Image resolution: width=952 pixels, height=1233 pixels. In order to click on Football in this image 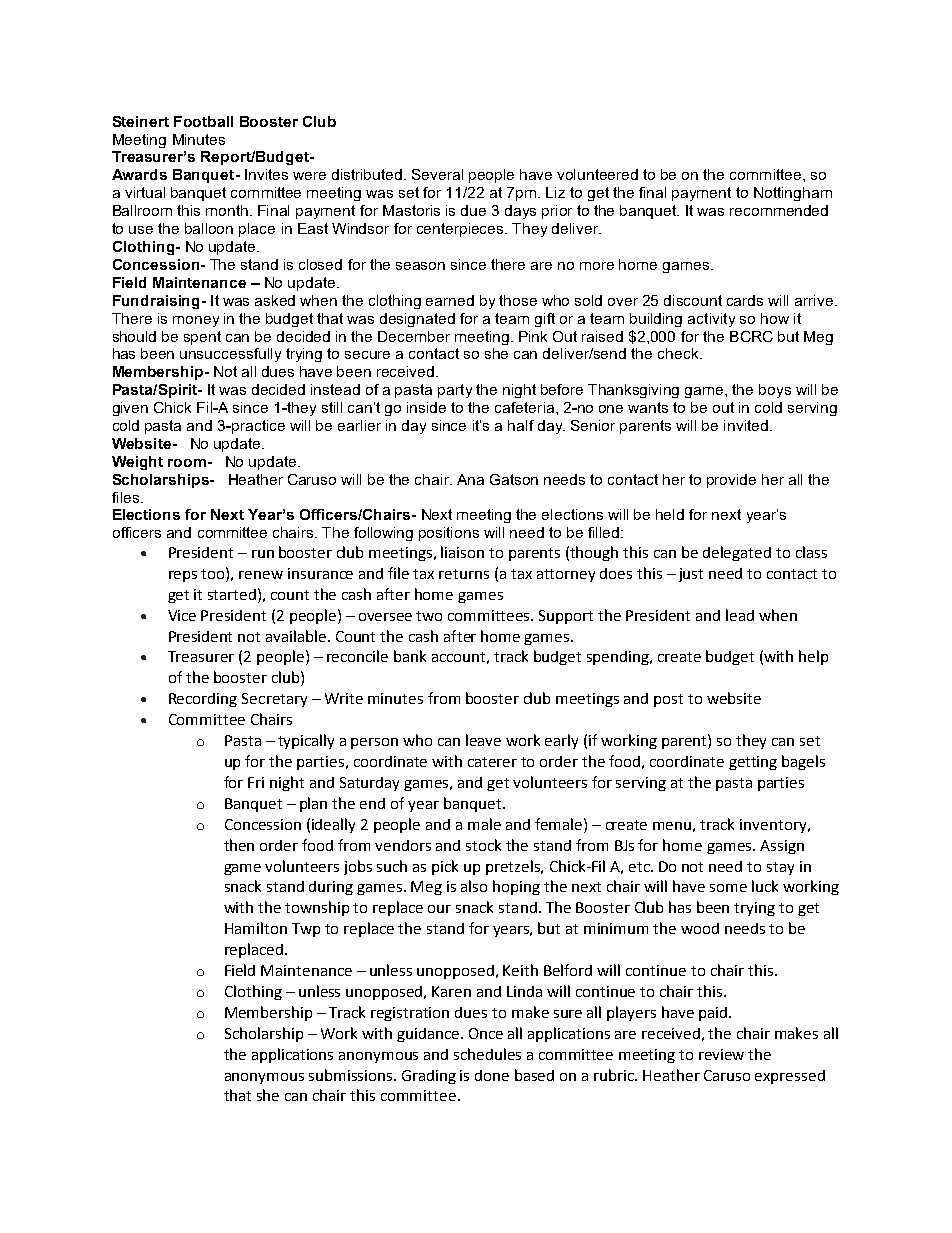, I will do `click(203, 121)`.
